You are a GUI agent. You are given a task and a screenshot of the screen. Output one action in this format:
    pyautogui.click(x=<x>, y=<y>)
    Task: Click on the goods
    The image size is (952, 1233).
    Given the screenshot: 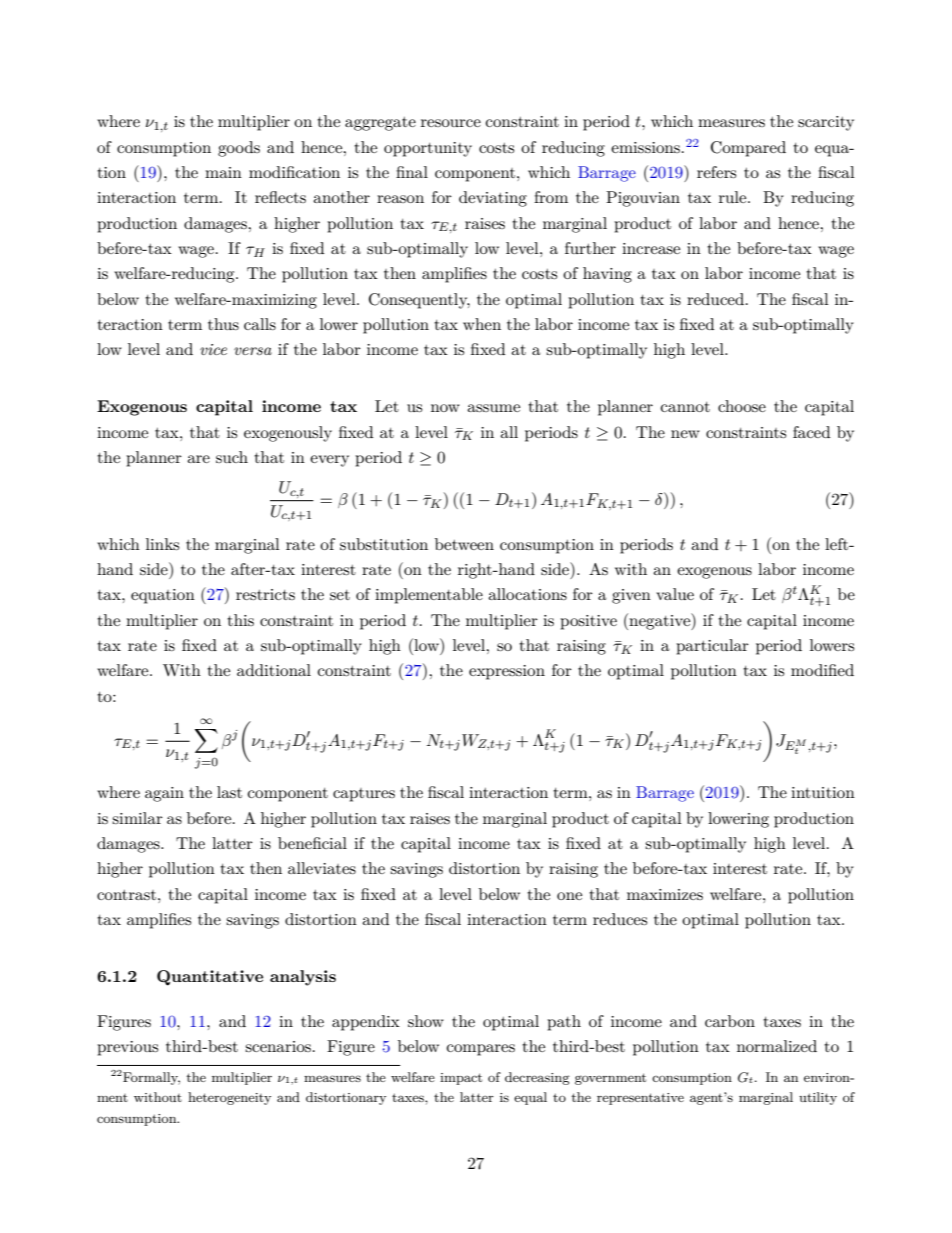 What is the action you would take?
    pyautogui.click(x=239, y=149)
